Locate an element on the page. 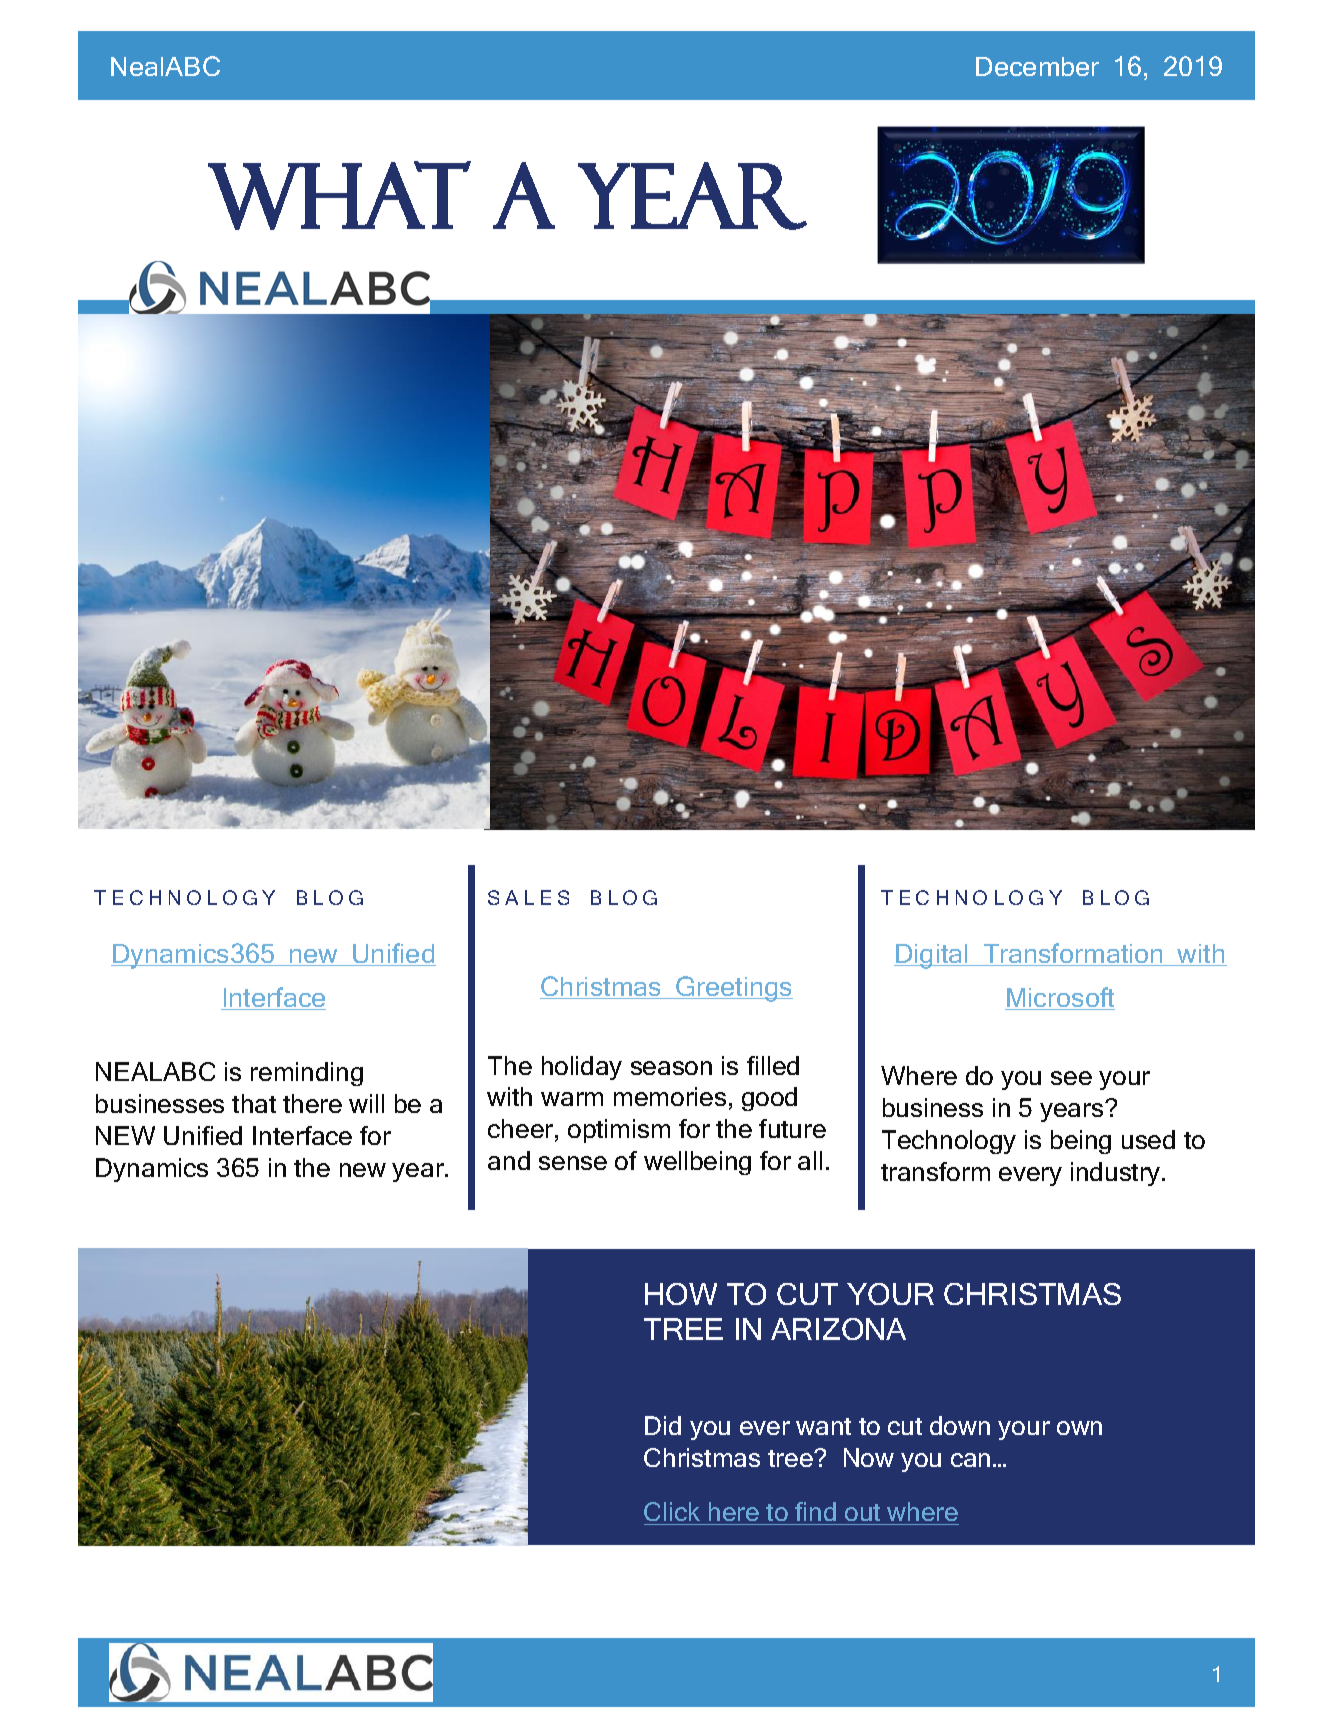 The image size is (1333, 1725). December is located at coordinates (1037, 66).
